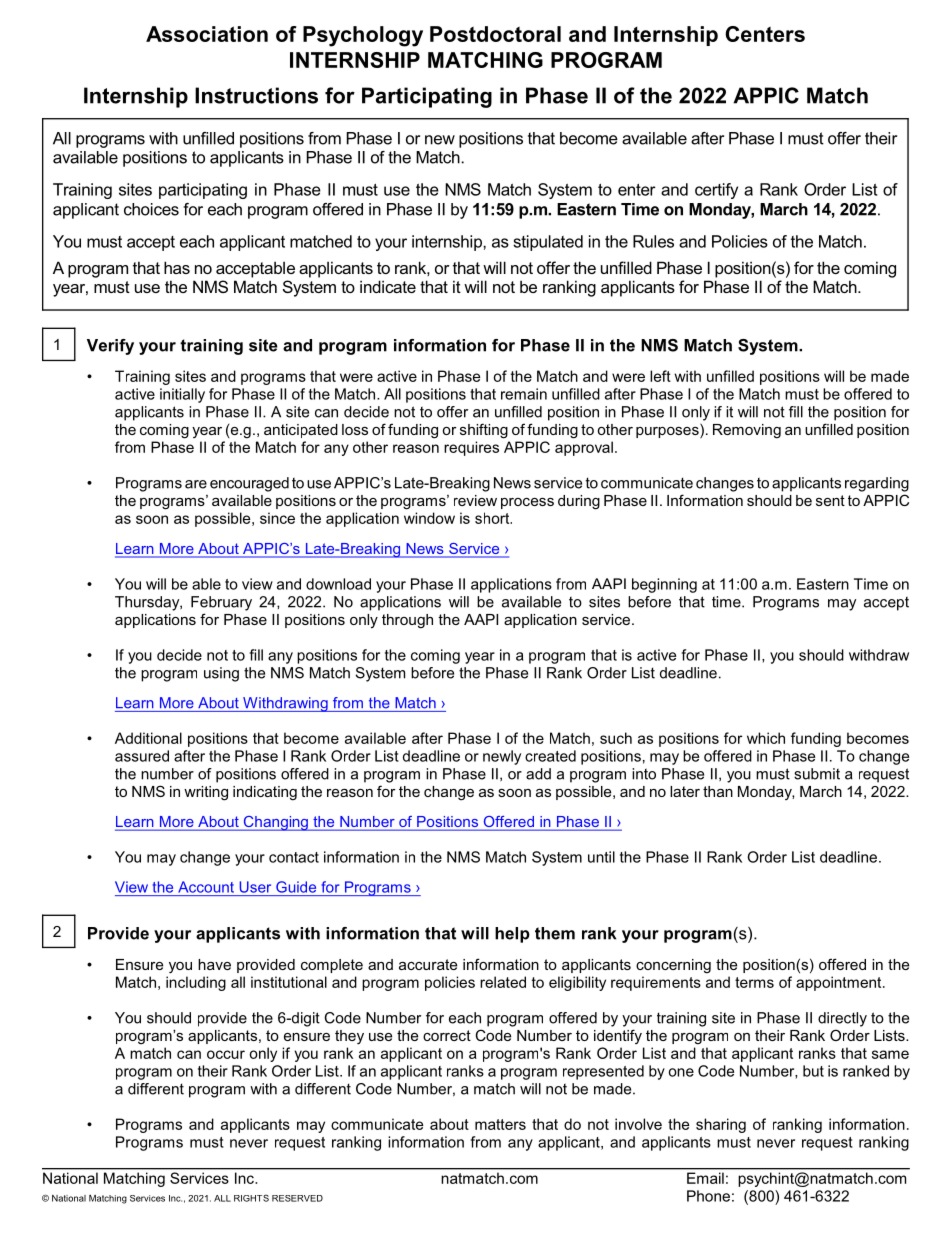 This page has height=1233, width=952. What do you see at coordinates (407, 621) in the page?
I see `through` at bounding box center [407, 621].
